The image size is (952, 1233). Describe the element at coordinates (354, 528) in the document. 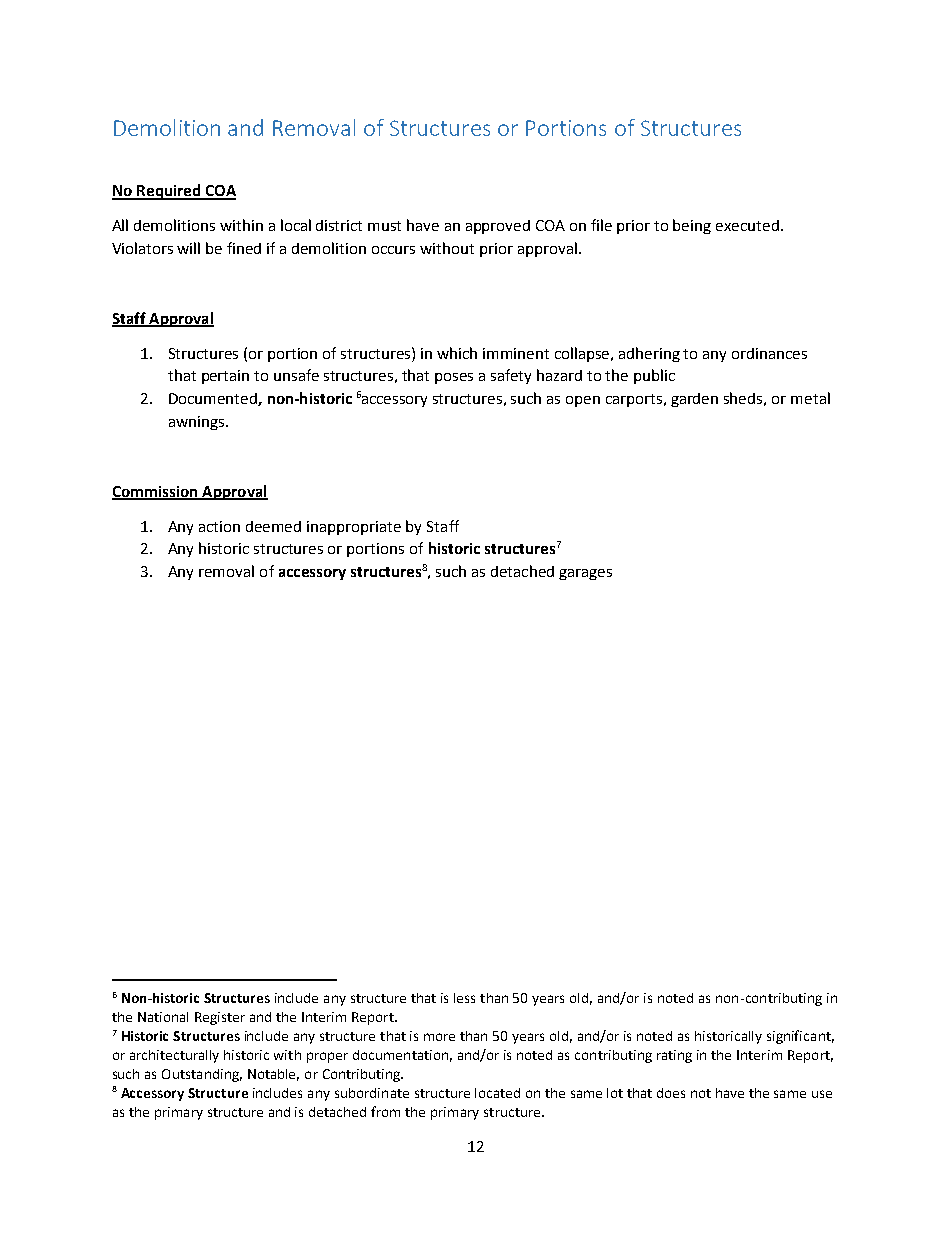

I see `inappropriate` at that location.
